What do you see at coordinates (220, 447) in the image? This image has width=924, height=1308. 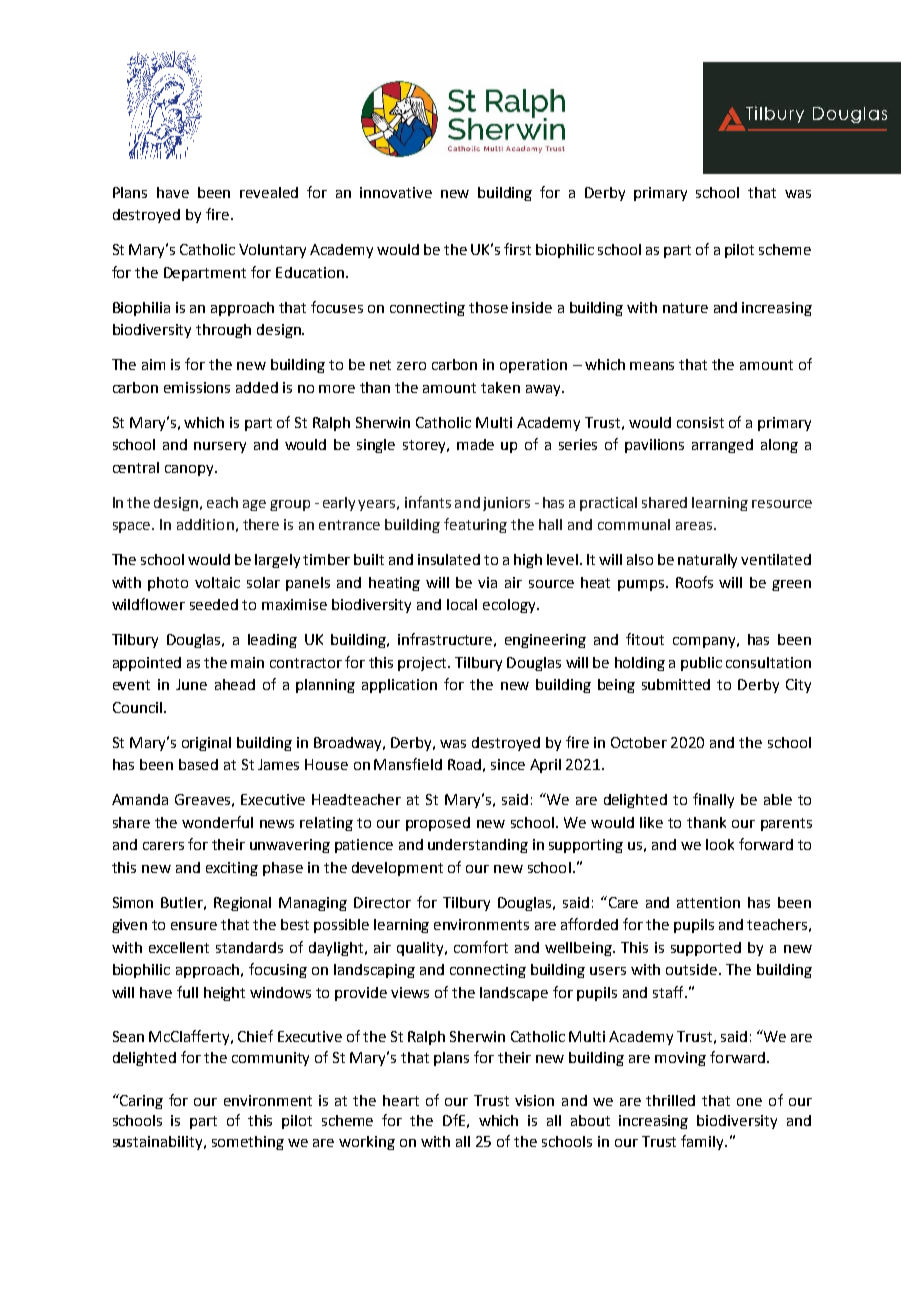 I see `nursery` at bounding box center [220, 447].
